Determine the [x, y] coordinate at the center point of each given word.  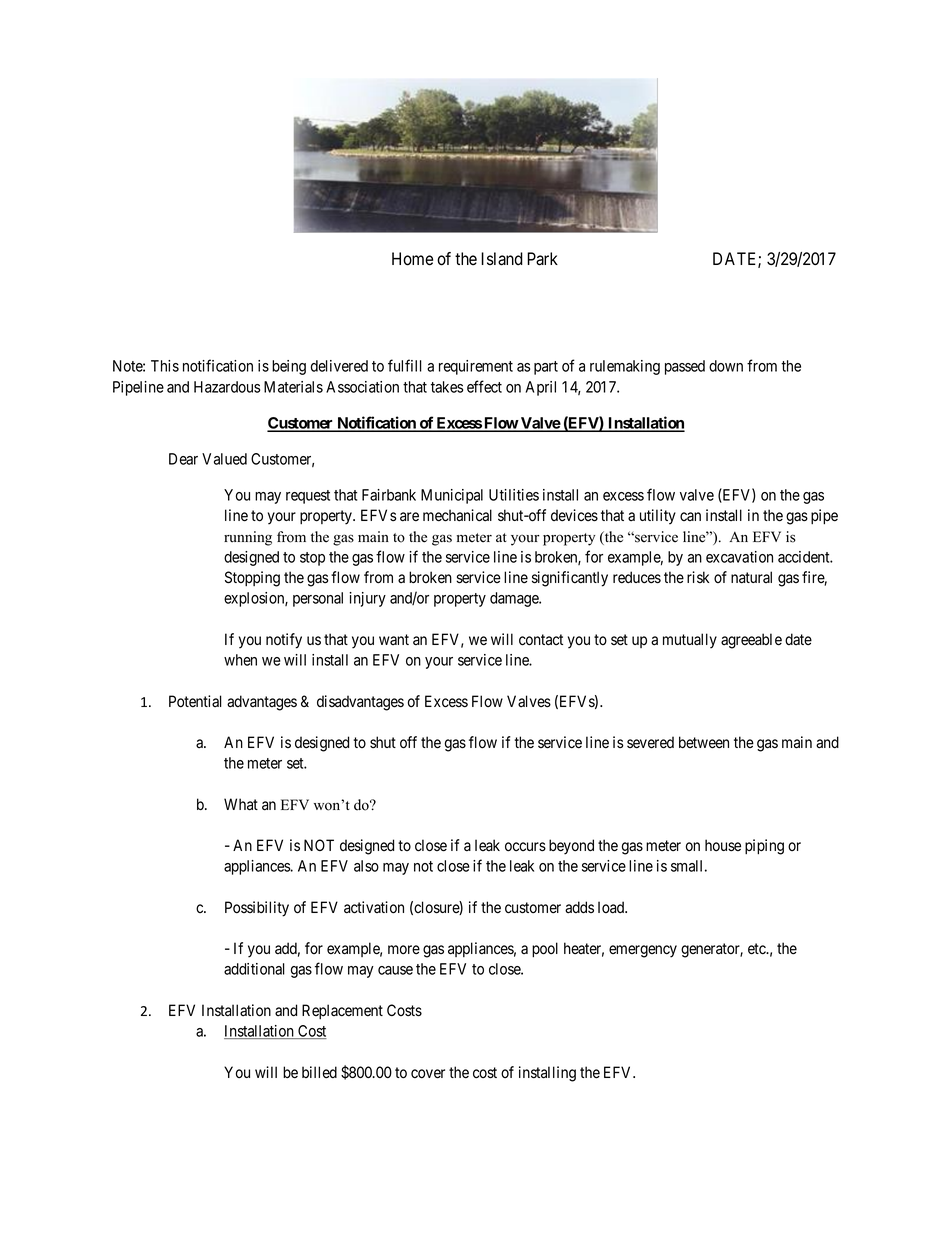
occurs [525, 847]
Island [502, 259]
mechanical [457, 515]
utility [658, 517]
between [704, 742]
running [248, 538]
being [289, 367]
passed [685, 367]
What [241, 804]
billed [319, 1072]
